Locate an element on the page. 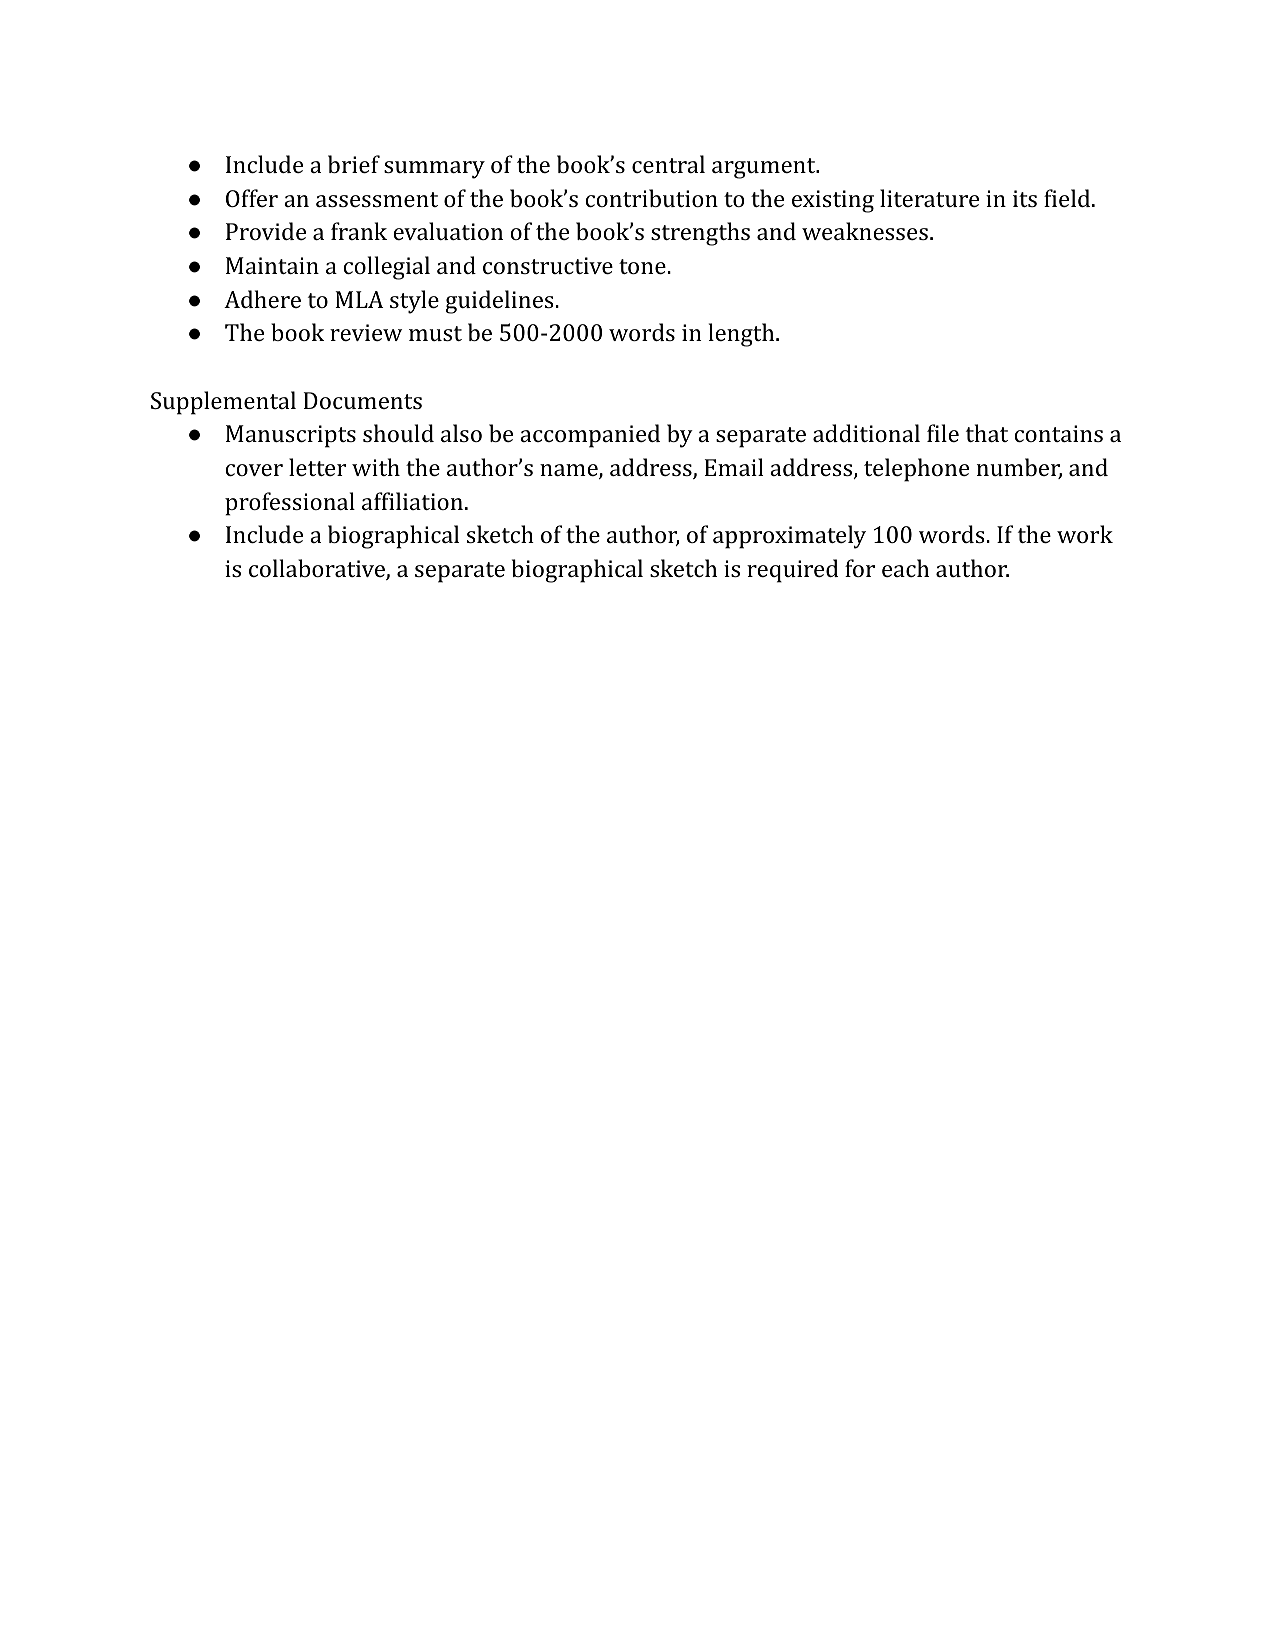 The height and width of the page is (1648, 1273). central is located at coordinates (668, 164).
